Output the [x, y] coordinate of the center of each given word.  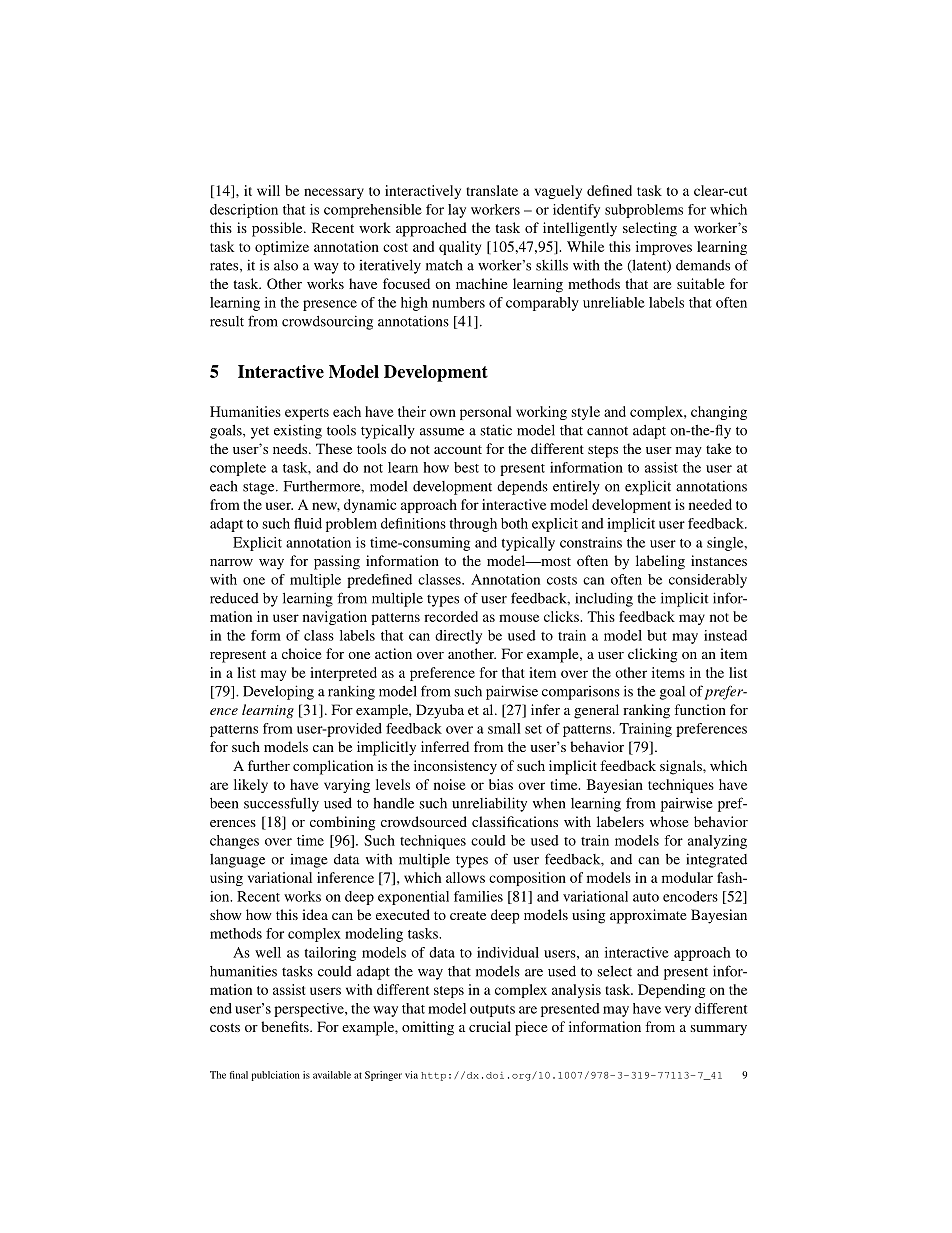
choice [301, 653]
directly [458, 637]
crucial [490, 1026]
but [657, 635]
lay [457, 211]
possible [278, 229]
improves [664, 248]
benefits [286, 1026]
